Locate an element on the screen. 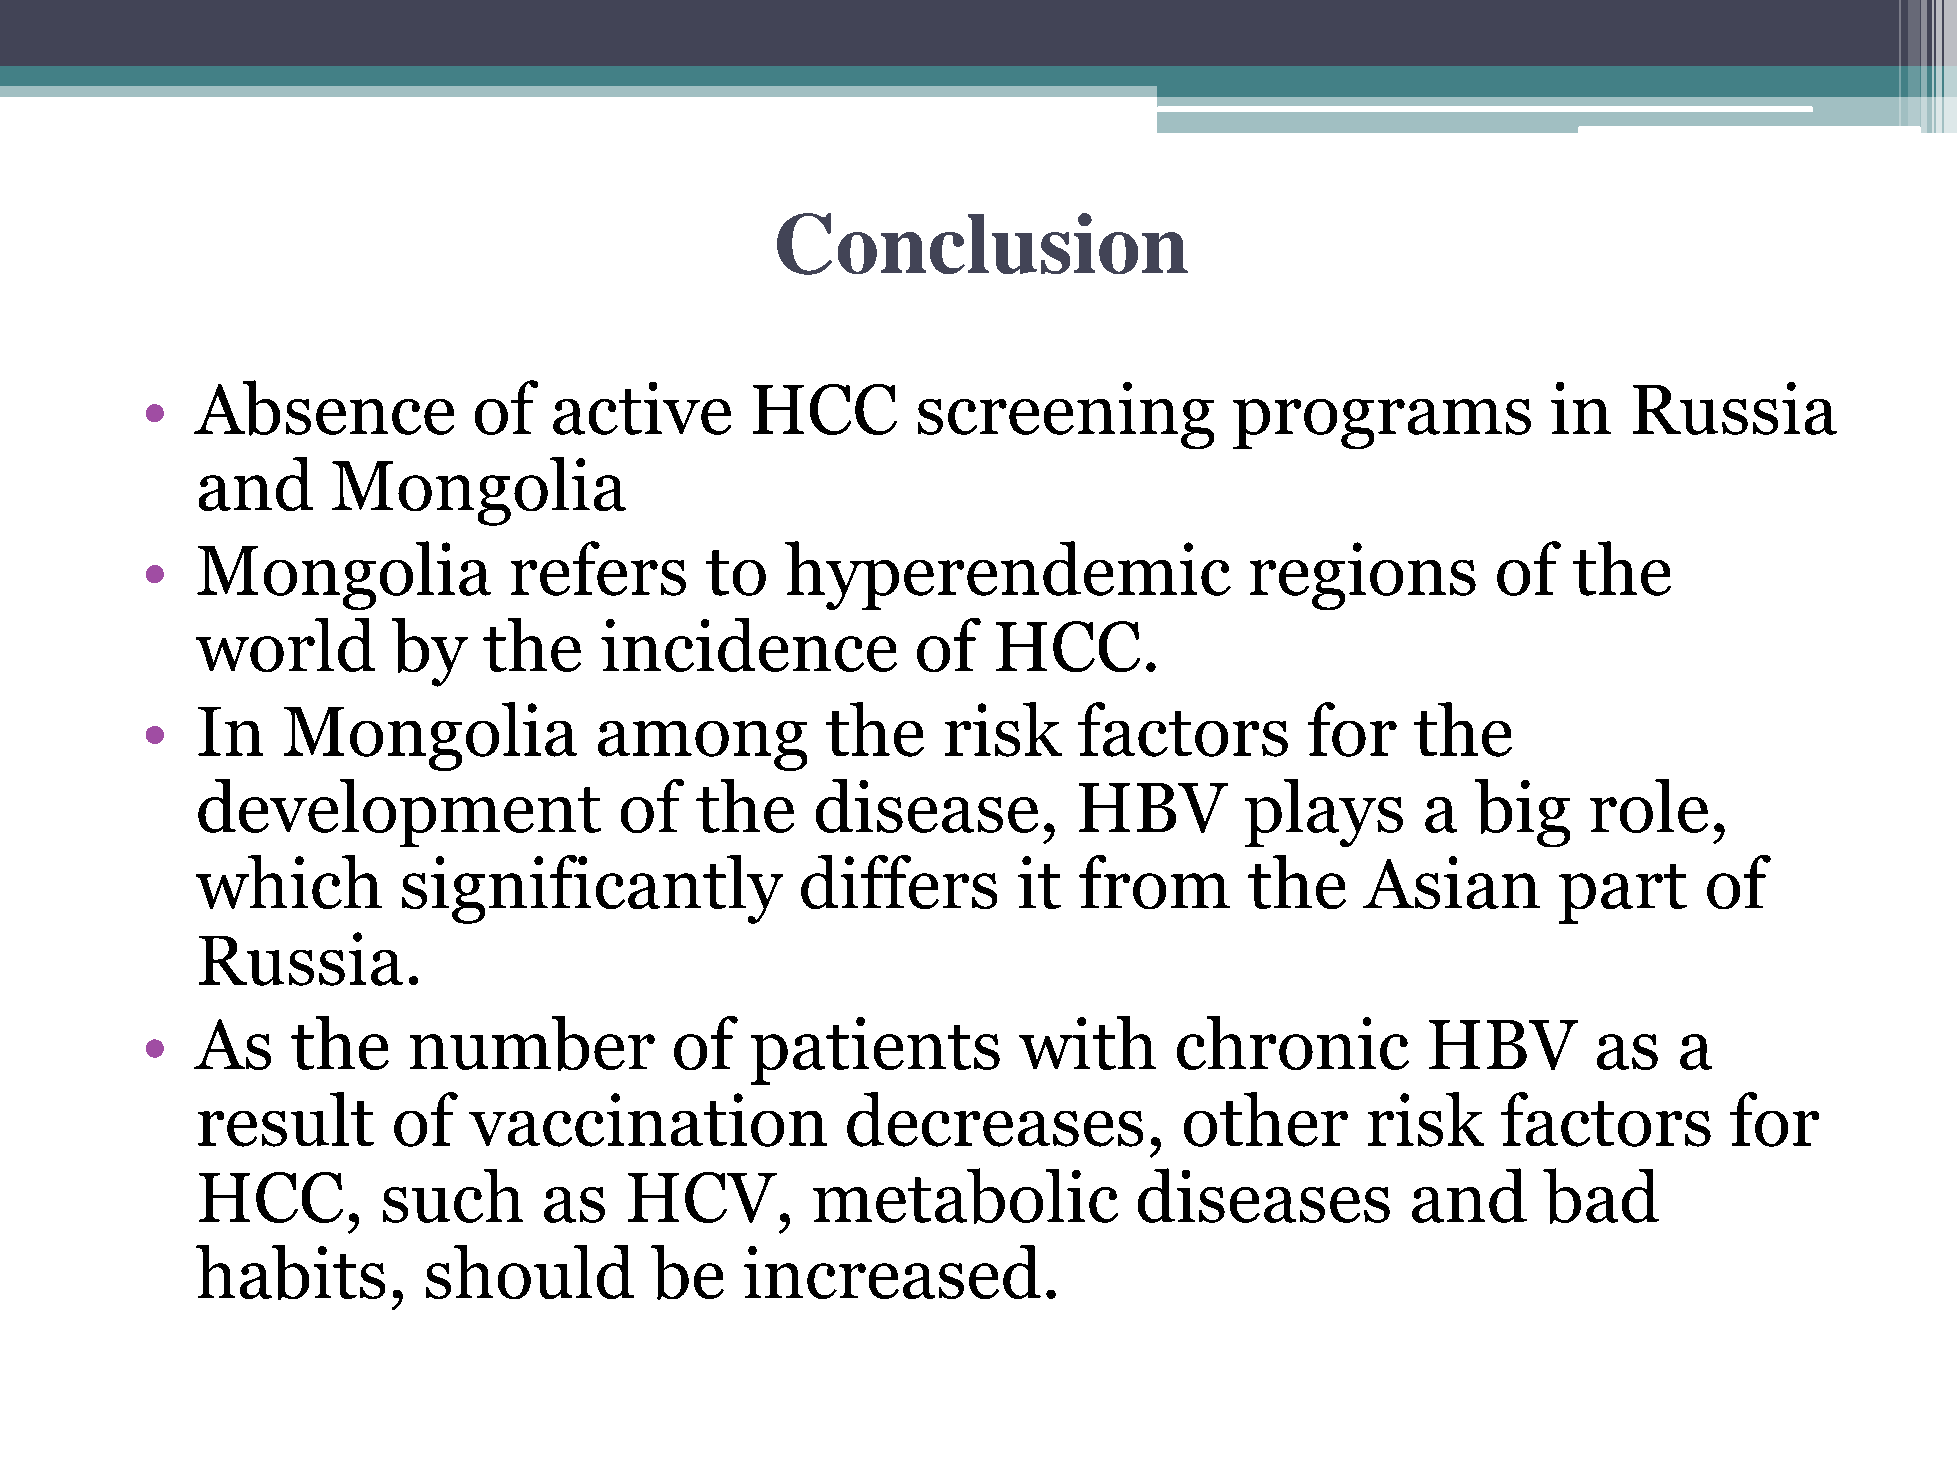  Absence is located at coordinates (324, 408).
